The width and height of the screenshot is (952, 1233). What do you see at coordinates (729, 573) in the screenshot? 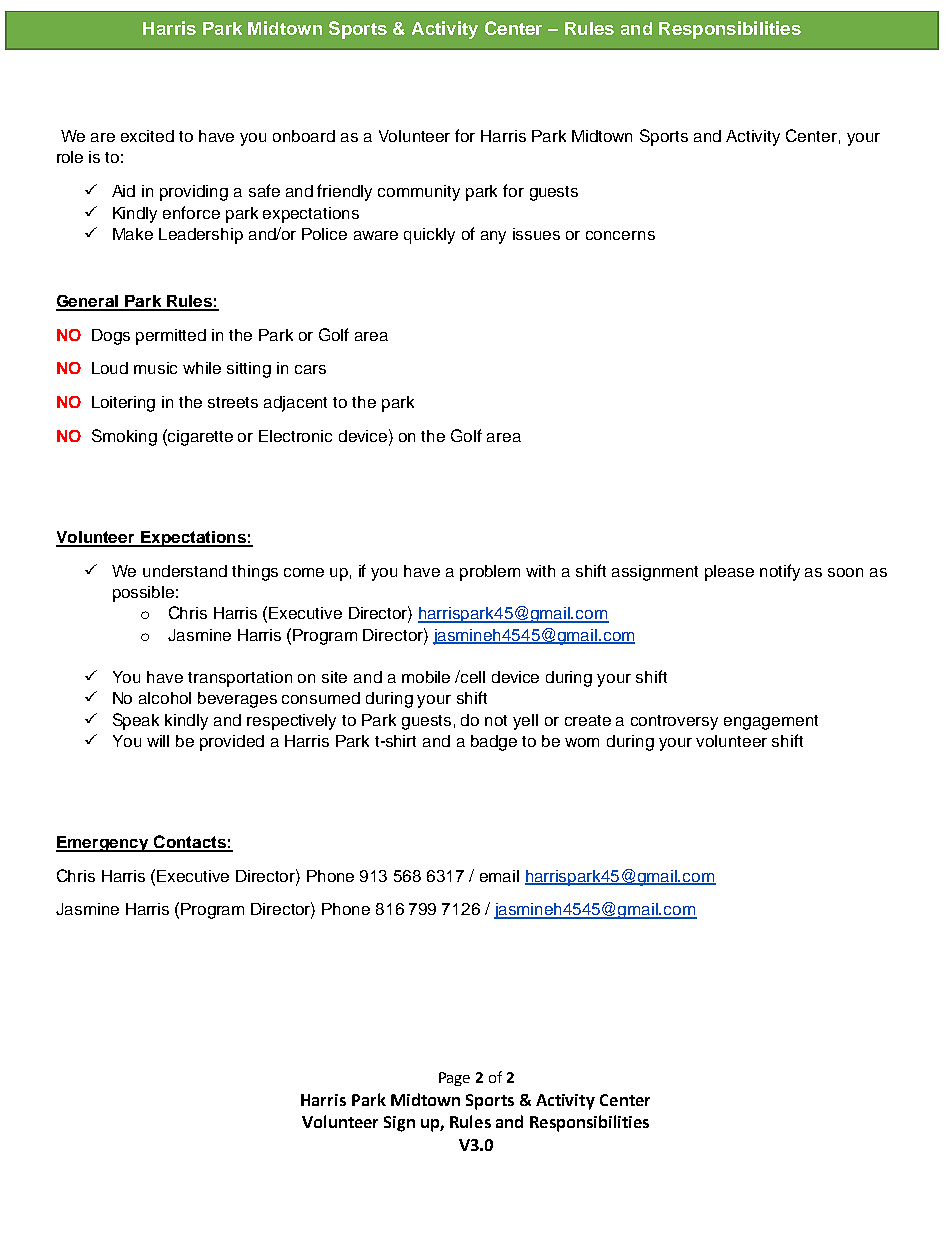
I see `please` at bounding box center [729, 573].
